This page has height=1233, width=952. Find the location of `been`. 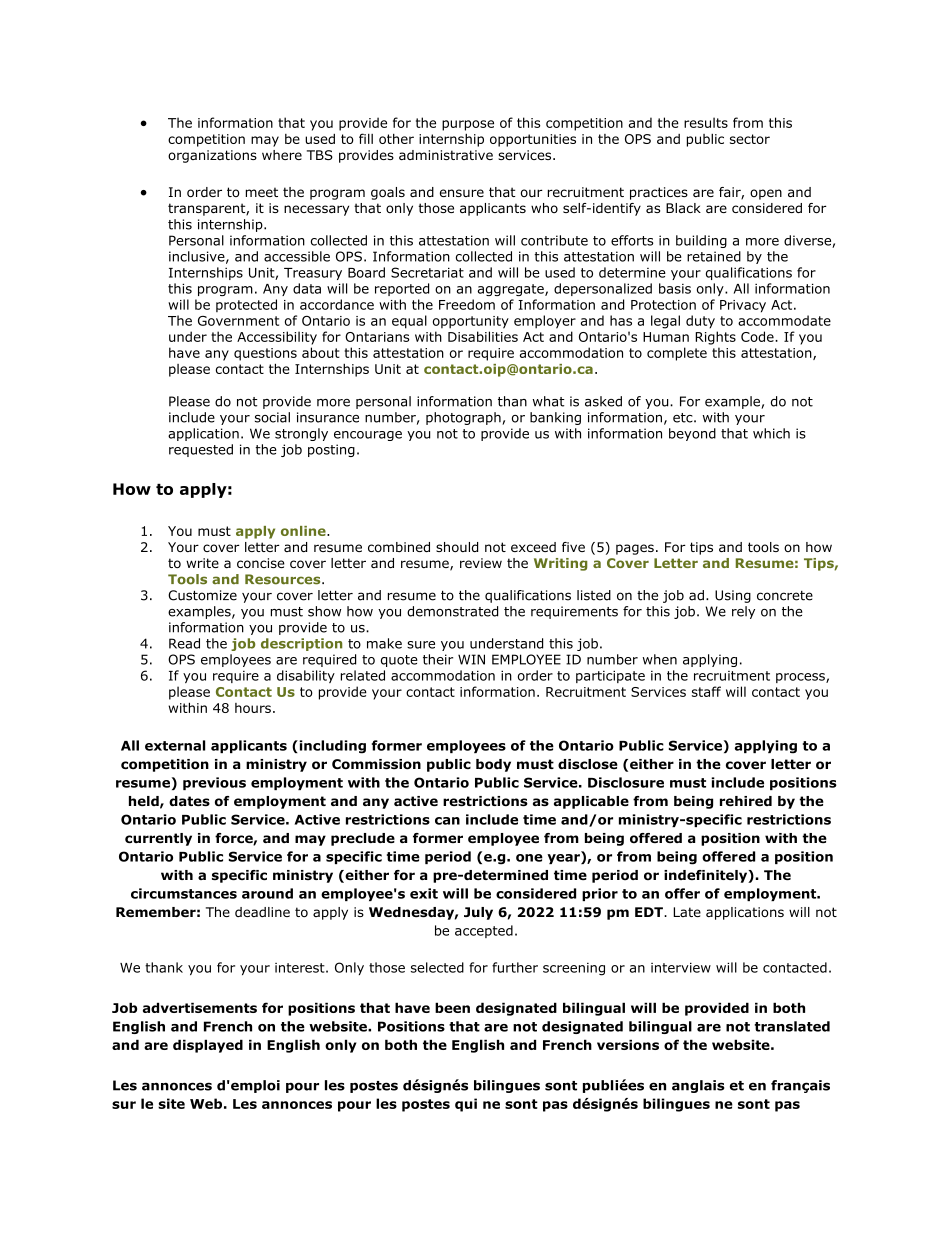

been is located at coordinates (452, 1007).
